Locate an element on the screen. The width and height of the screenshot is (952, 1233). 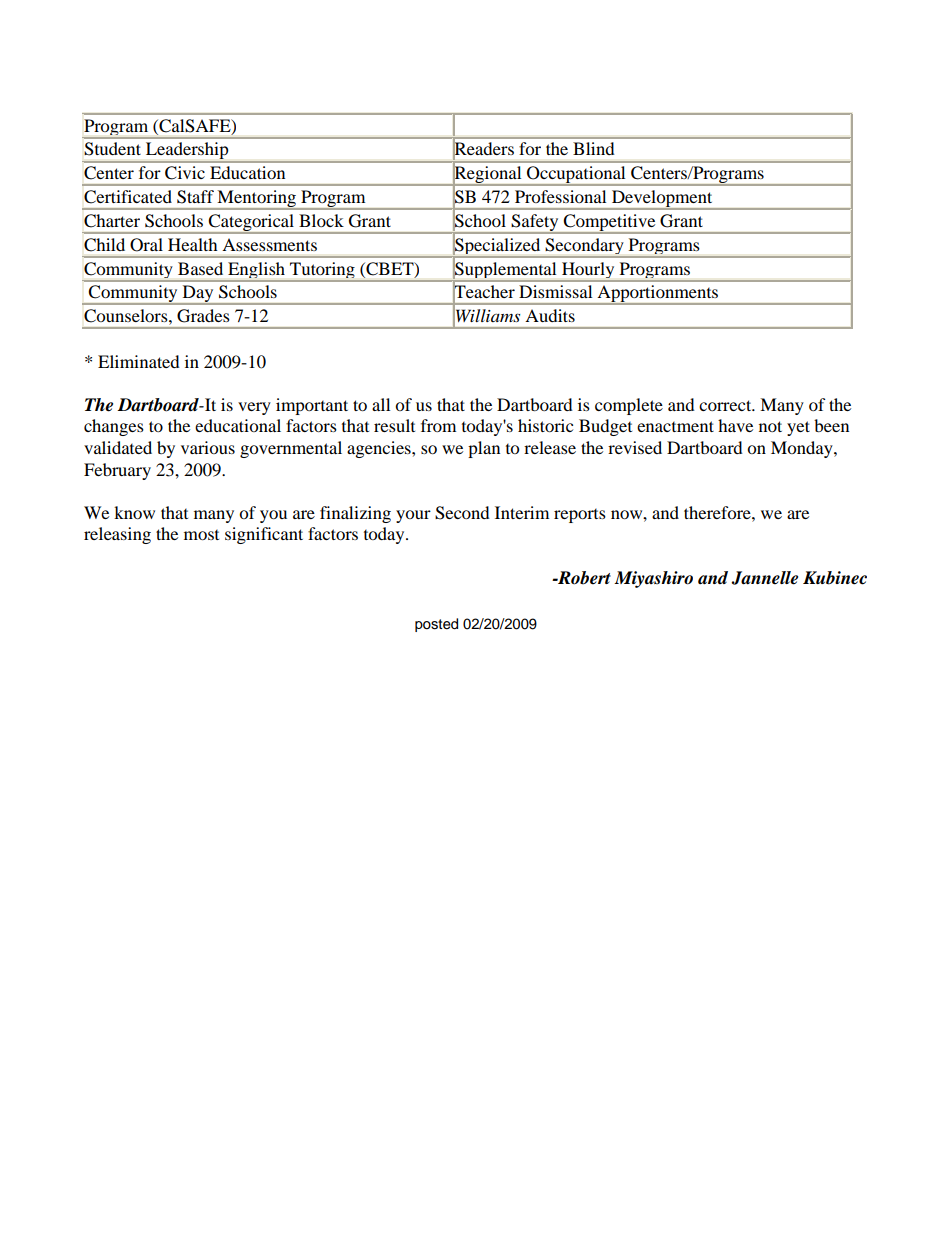
Development is located at coordinates (662, 200).
